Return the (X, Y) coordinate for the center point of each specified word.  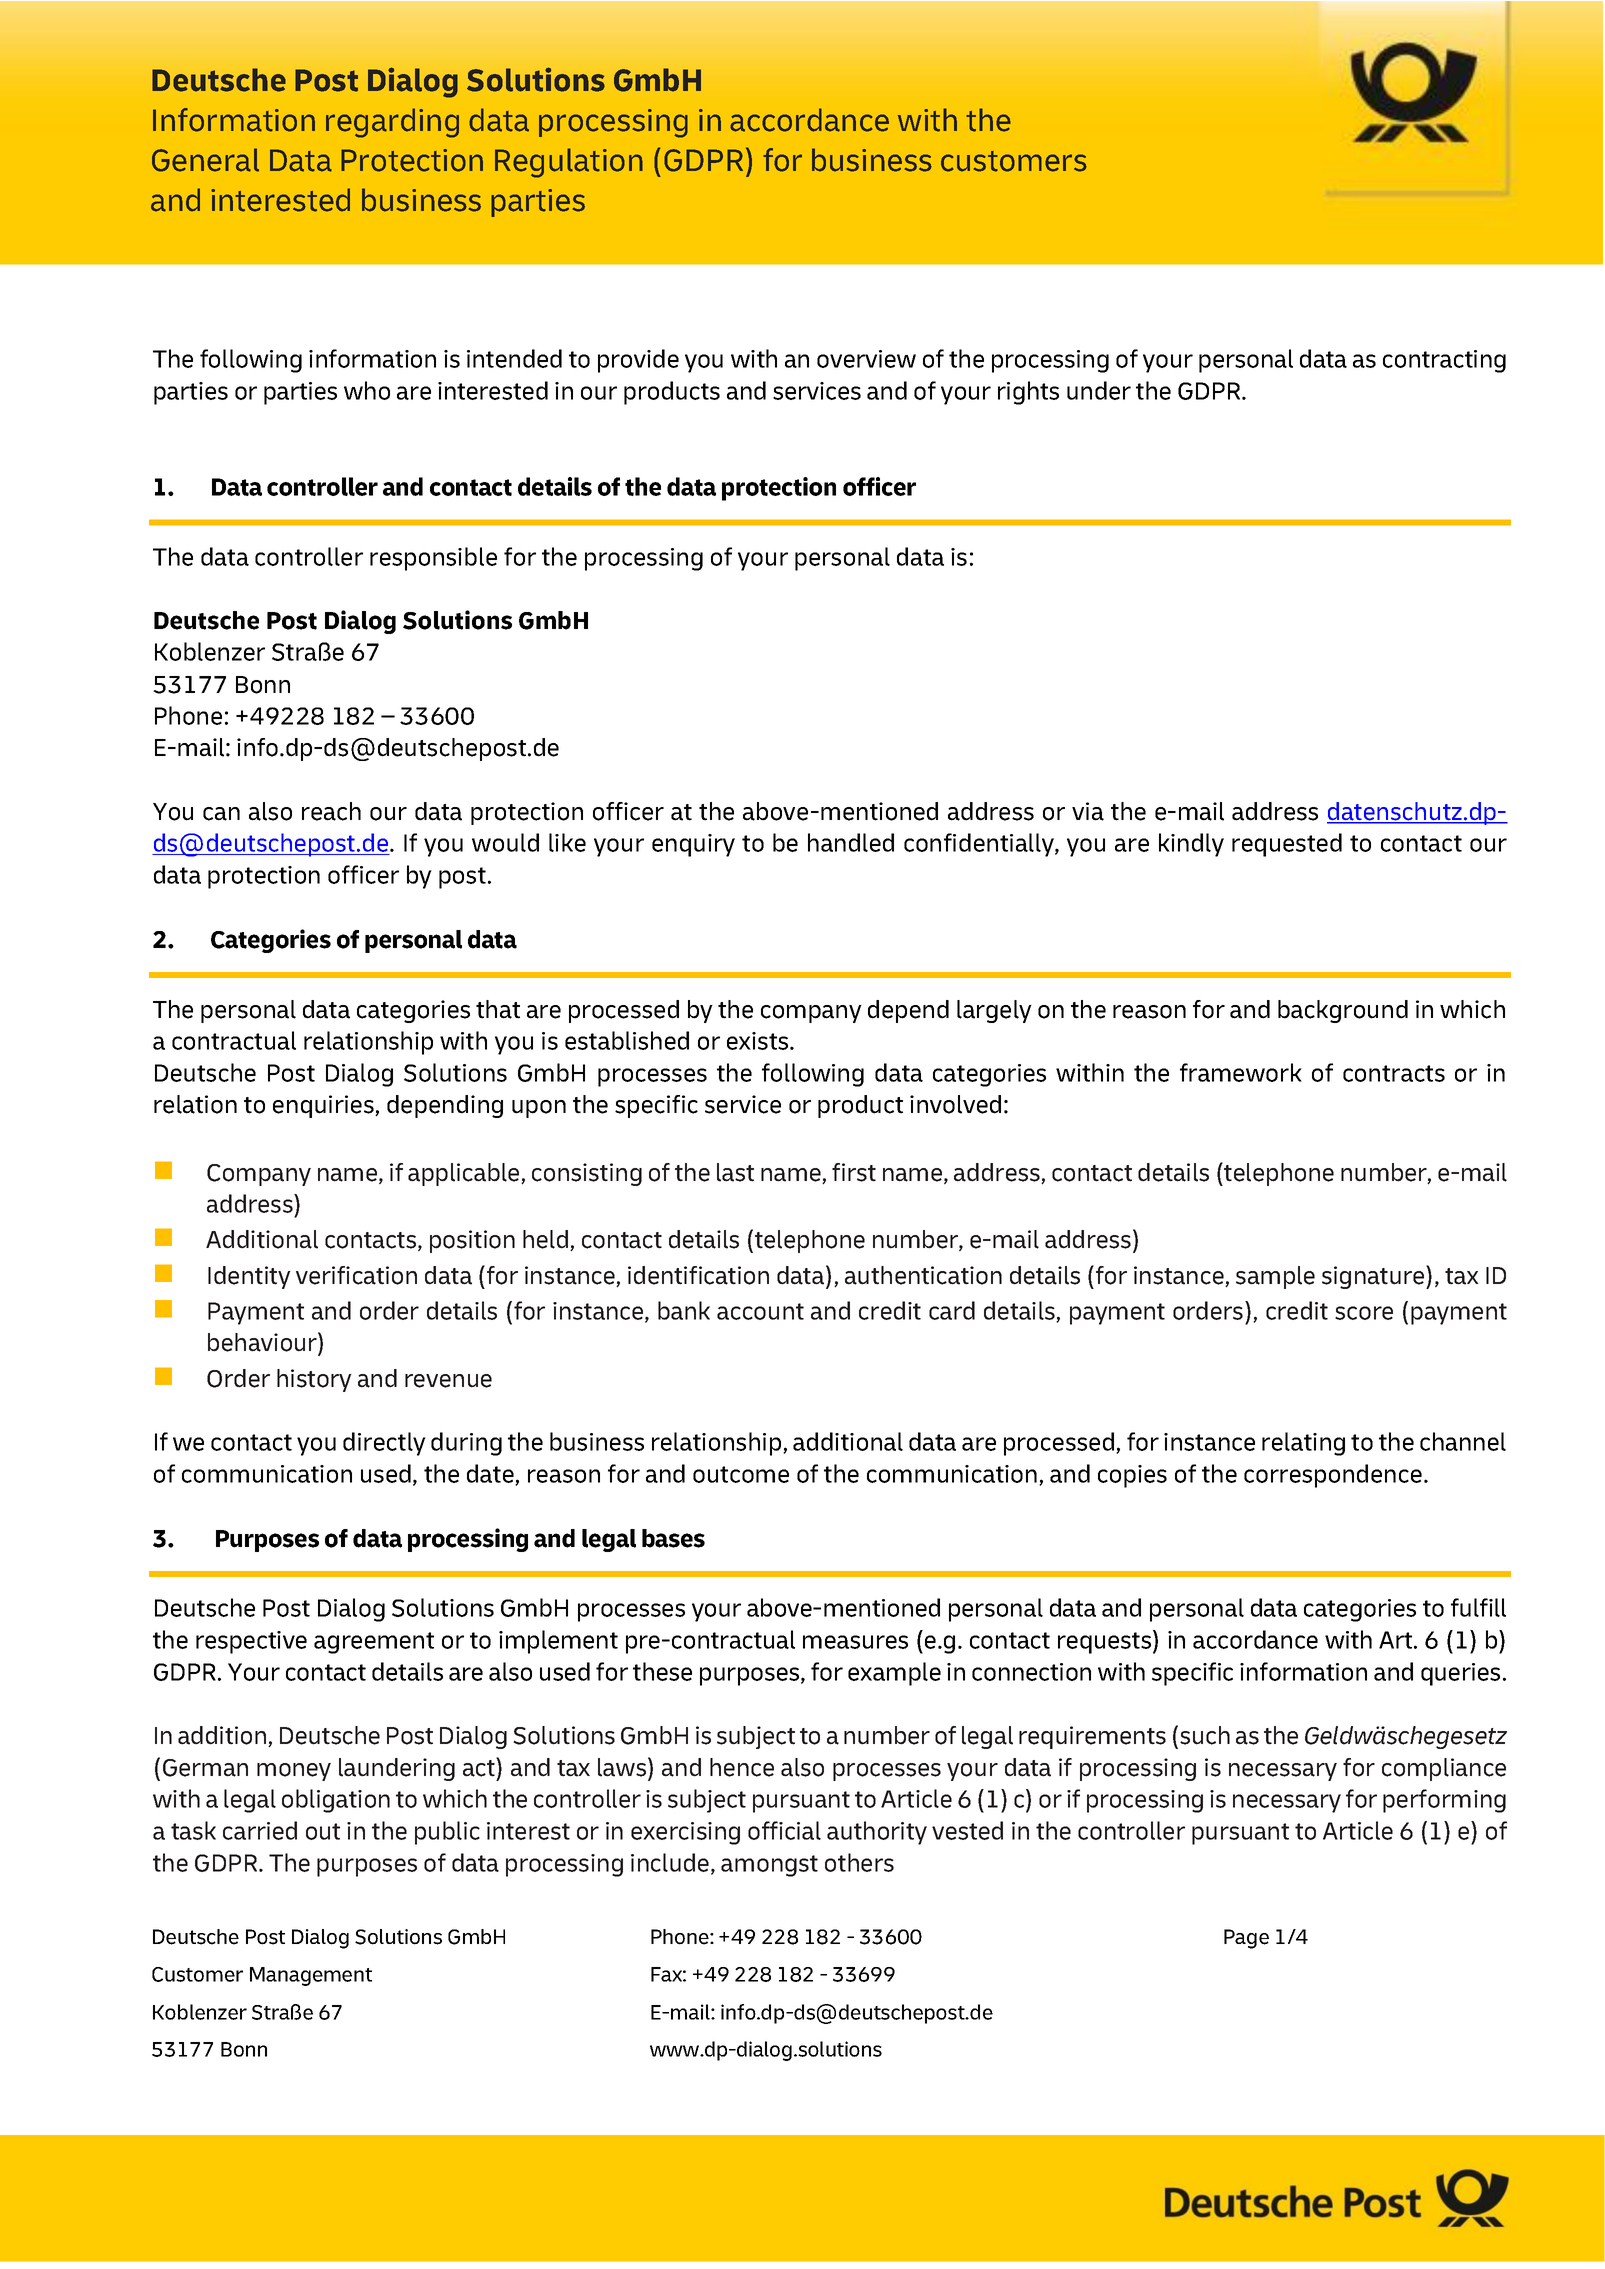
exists (759, 1041)
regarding (392, 123)
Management (311, 1976)
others (859, 1862)
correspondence (1333, 1476)
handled (851, 842)
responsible (433, 559)
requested (1287, 845)
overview (866, 359)
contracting (1444, 361)
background (1343, 1011)
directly (384, 1444)
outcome (741, 1474)
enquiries (324, 1106)
